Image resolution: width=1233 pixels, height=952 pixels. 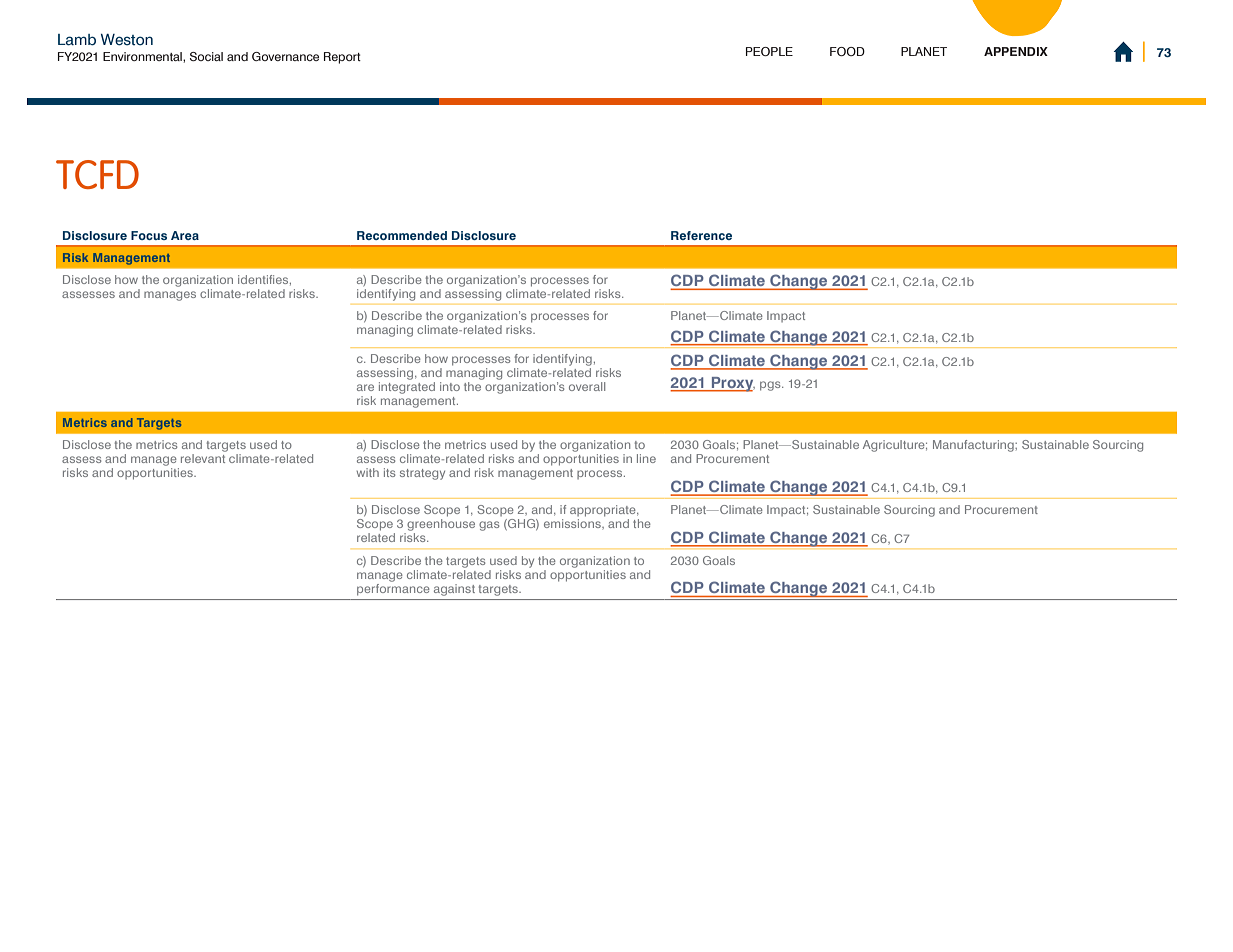 I want to click on FOOD, so click(x=847, y=51).
